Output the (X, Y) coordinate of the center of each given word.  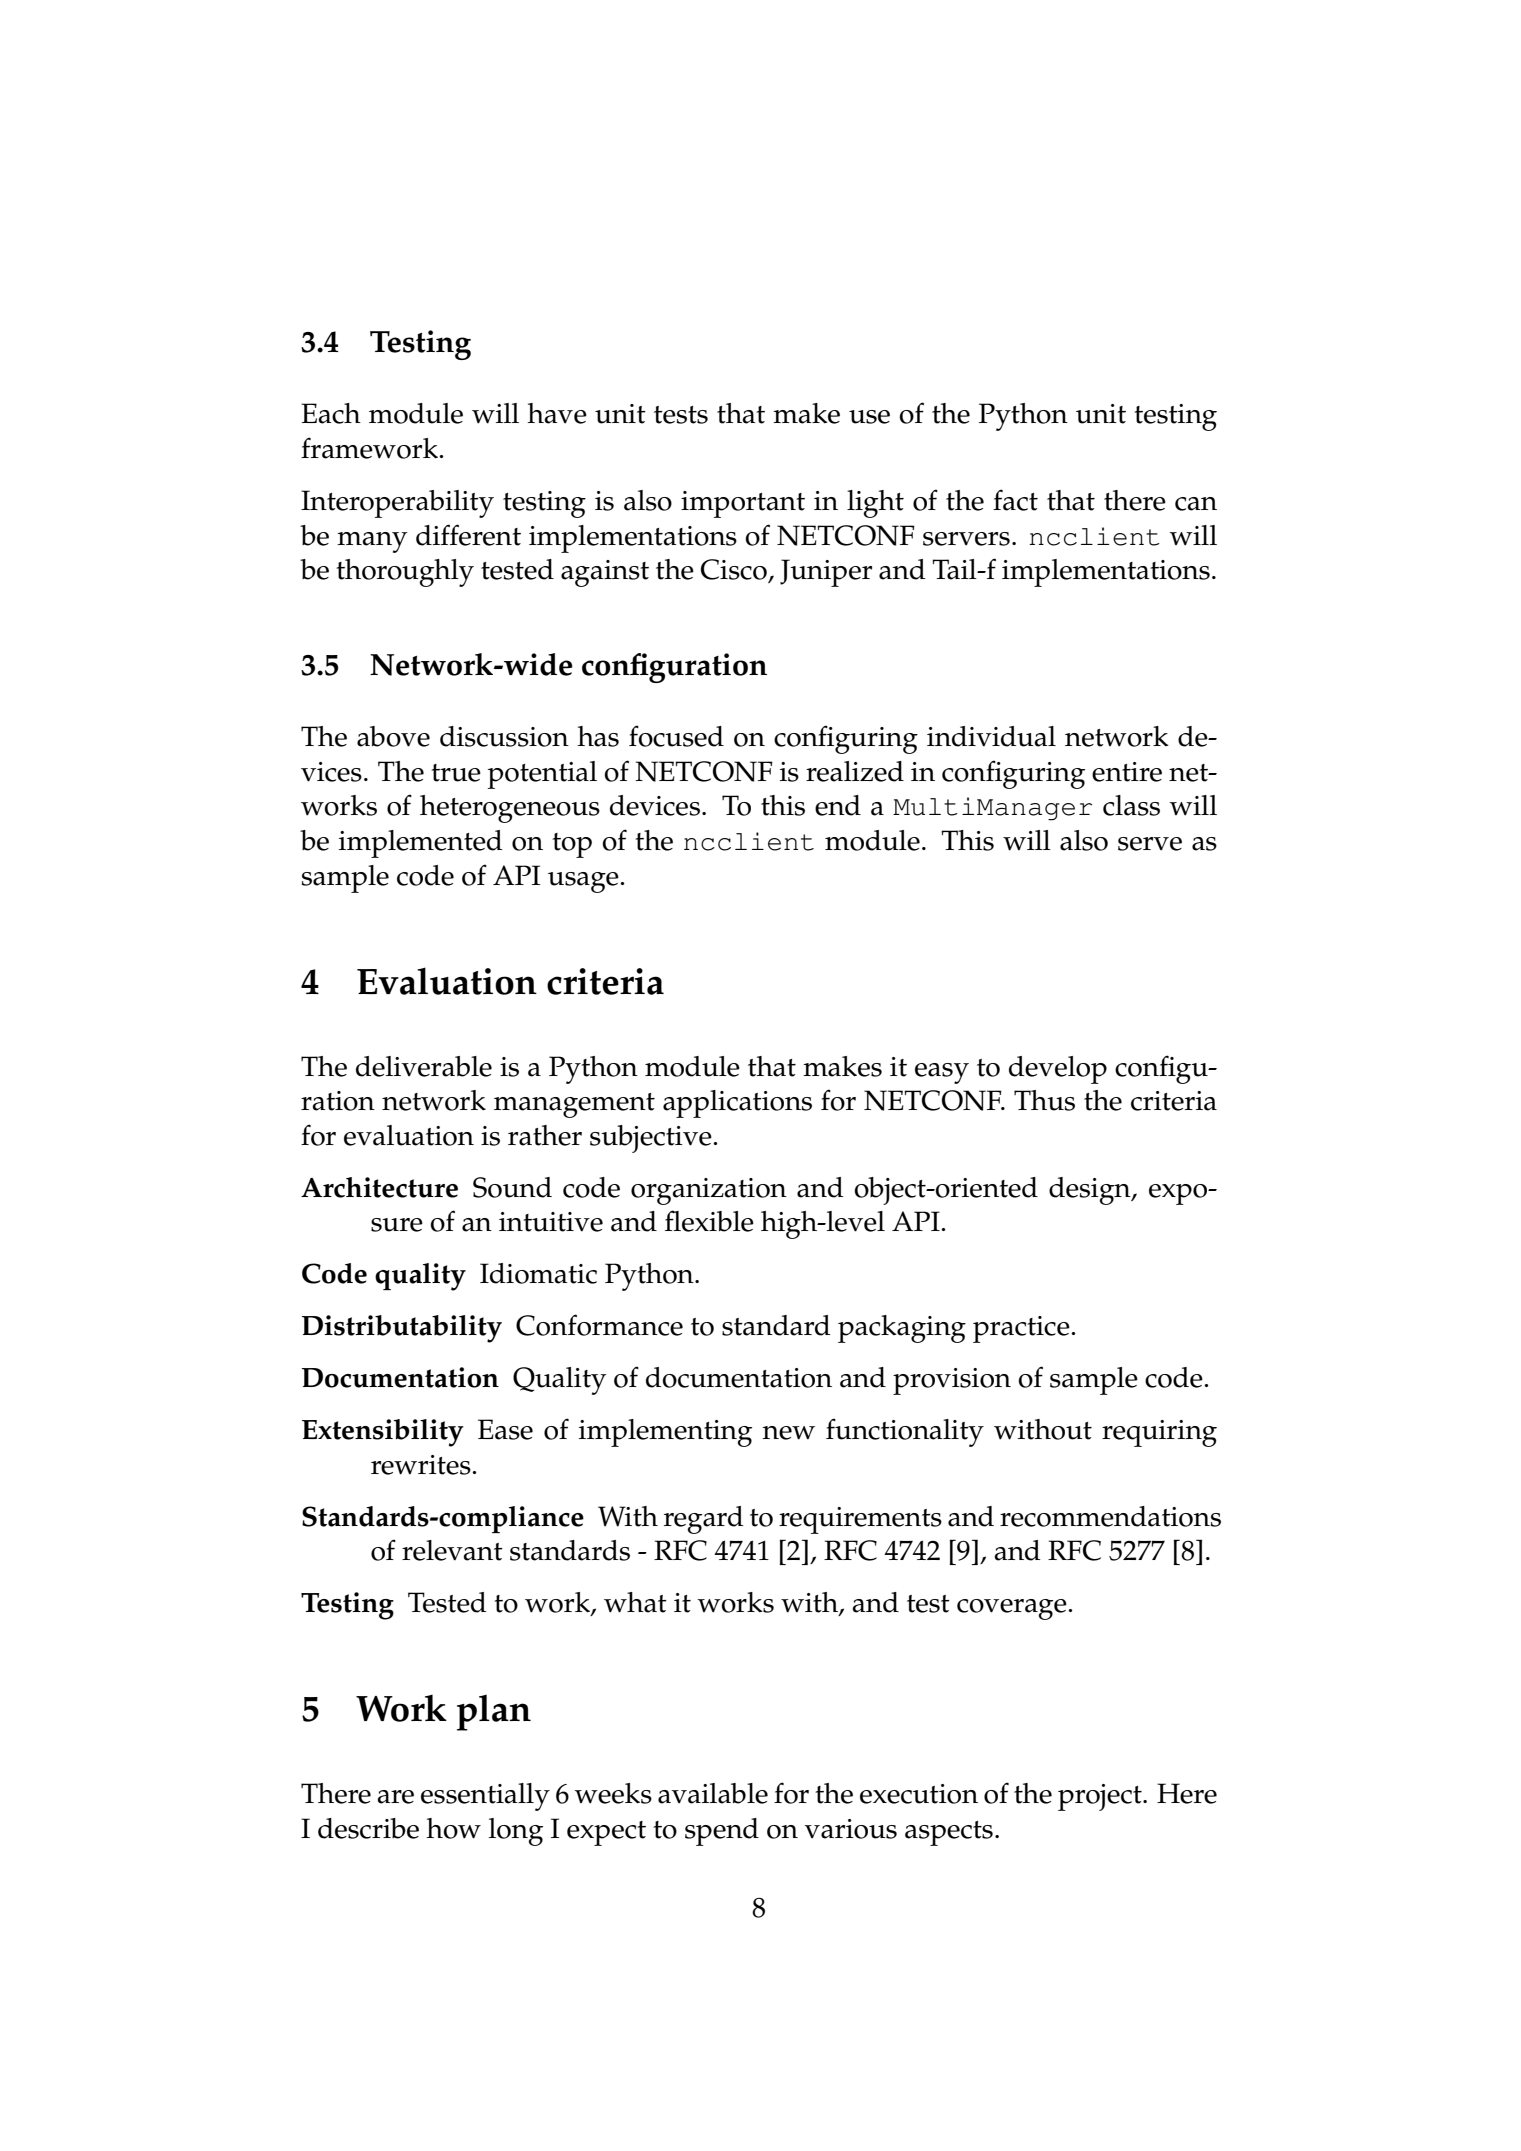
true (456, 773)
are (395, 1797)
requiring (1159, 1433)
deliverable (424, 1066)
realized (855, 771)
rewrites (422, 1465)
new (788, 1433)
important (743, 504)
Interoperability (397, 504)
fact (1015, 500)
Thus (1044, 1100)
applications (737, 1104)
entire (1127, 772)
